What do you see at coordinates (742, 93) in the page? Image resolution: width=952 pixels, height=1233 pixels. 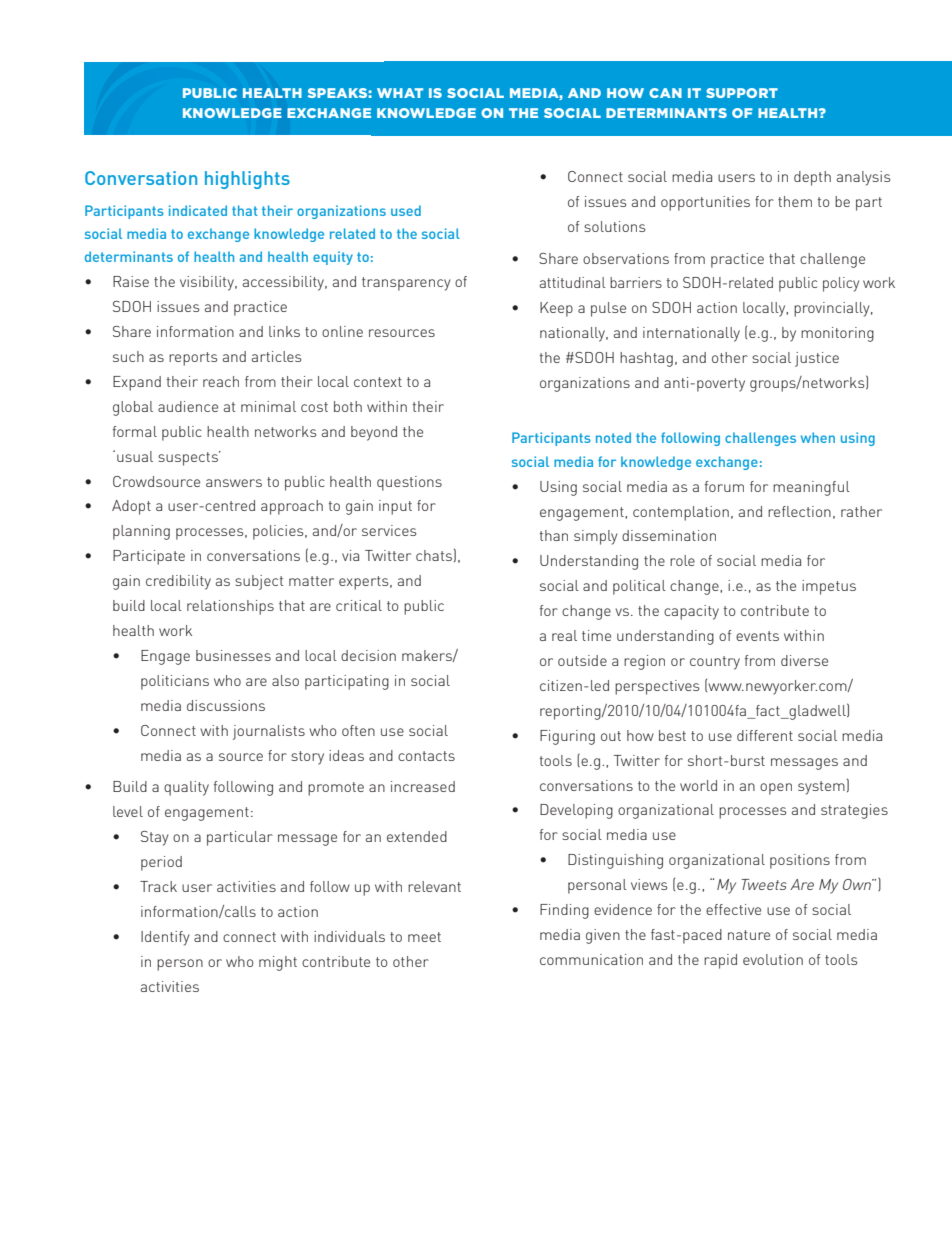 I see `support` at bounding box center [742, 93].
